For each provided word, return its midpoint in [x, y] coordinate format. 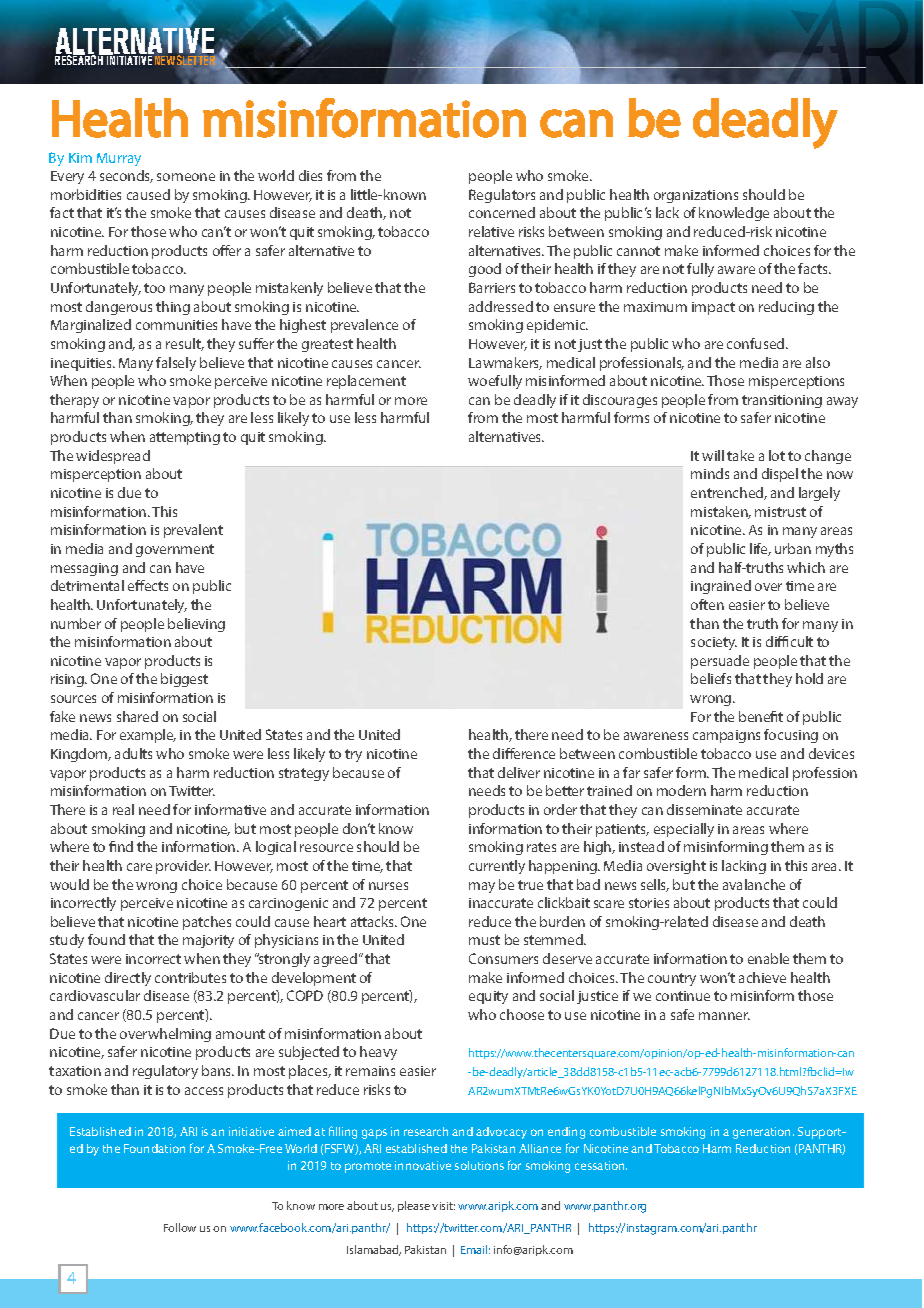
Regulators [502, 196]
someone [186, 177]
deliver [519, 772]
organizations [696, 196]
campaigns [726, 736]
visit [443, 1206]
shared [137, 716]
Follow [180, 1227]
